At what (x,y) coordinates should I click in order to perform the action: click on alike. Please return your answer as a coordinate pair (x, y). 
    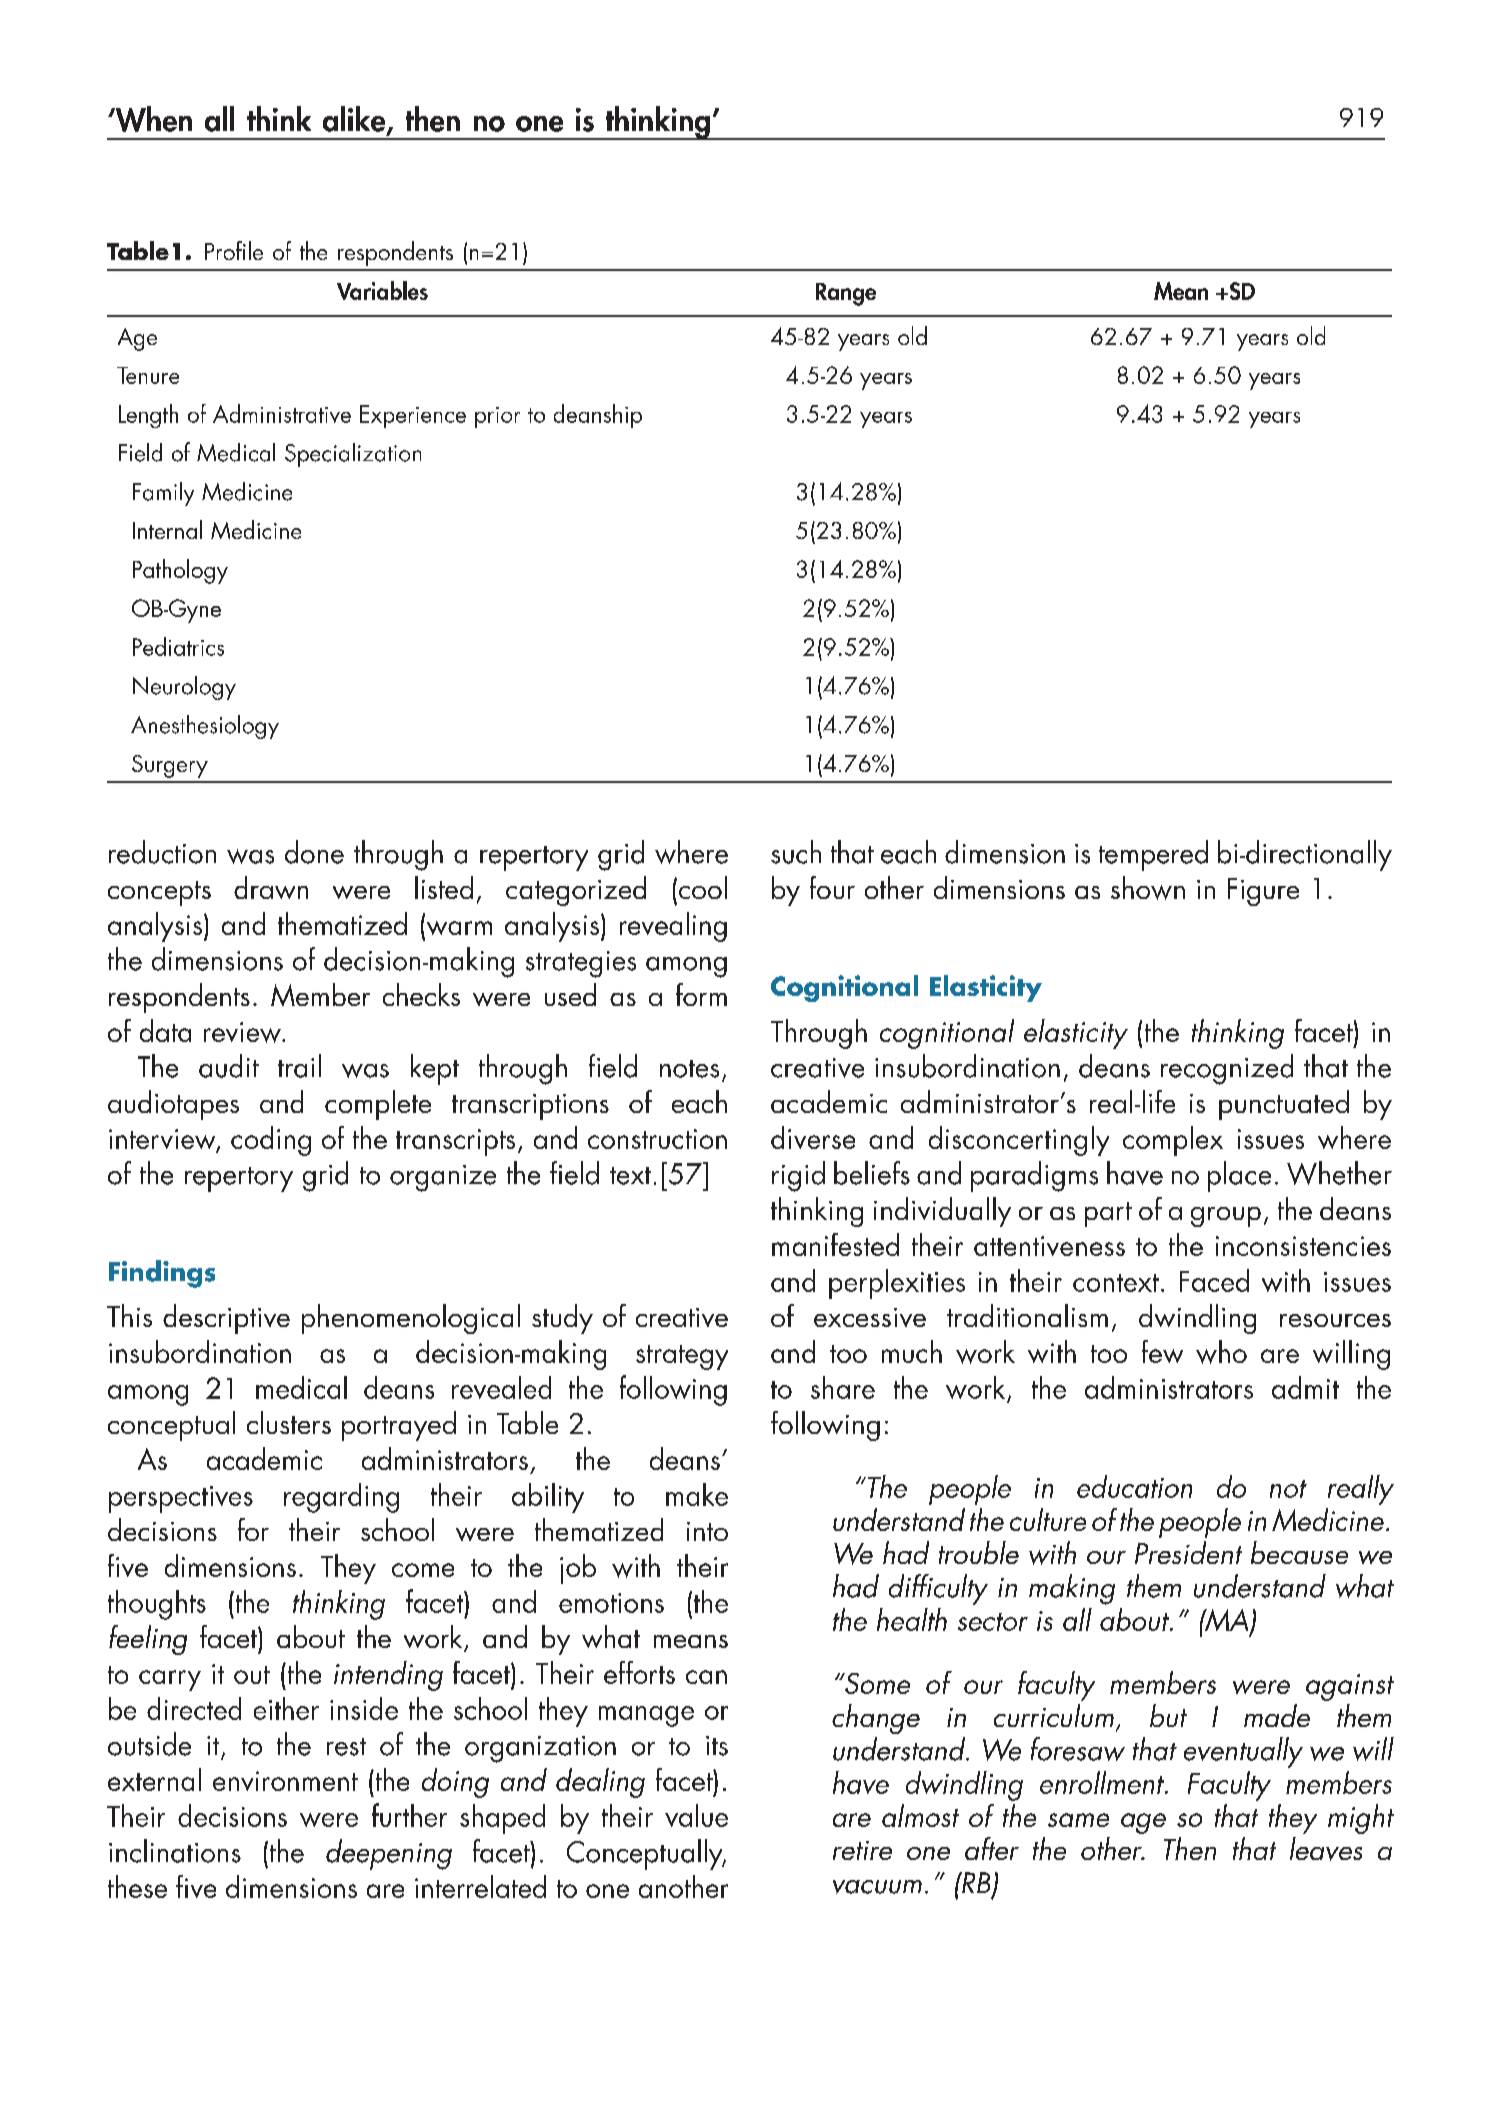
    Looking at the image, I should click on (355, 120).
